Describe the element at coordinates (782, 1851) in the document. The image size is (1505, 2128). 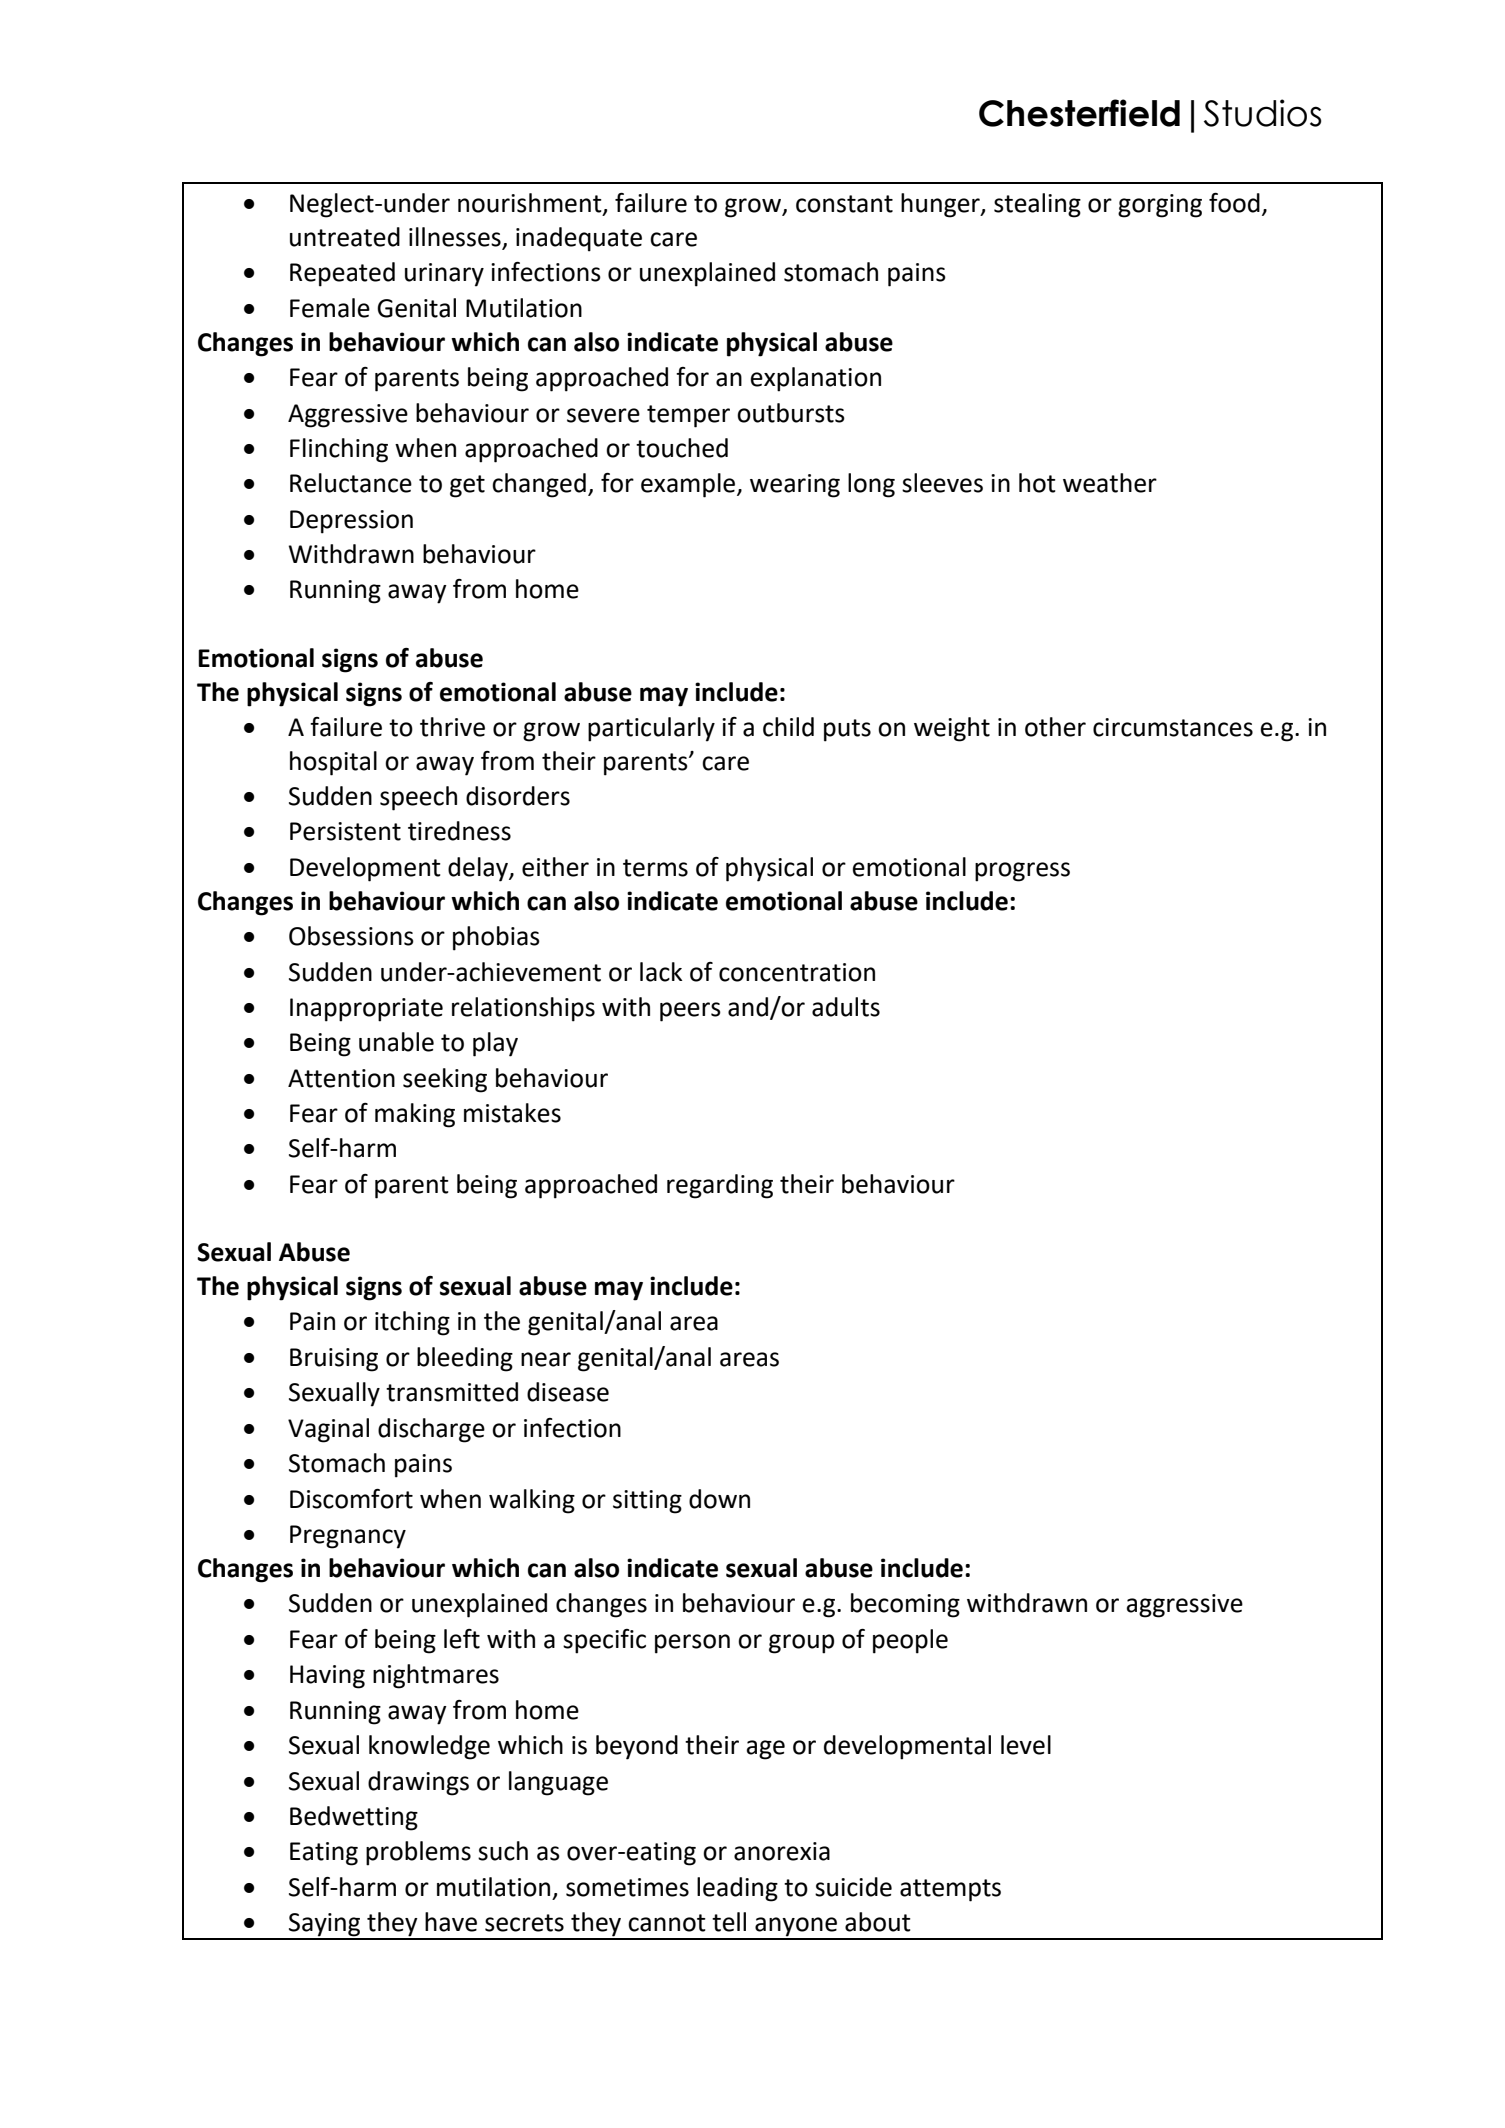
I see `anorexia` at that location.
